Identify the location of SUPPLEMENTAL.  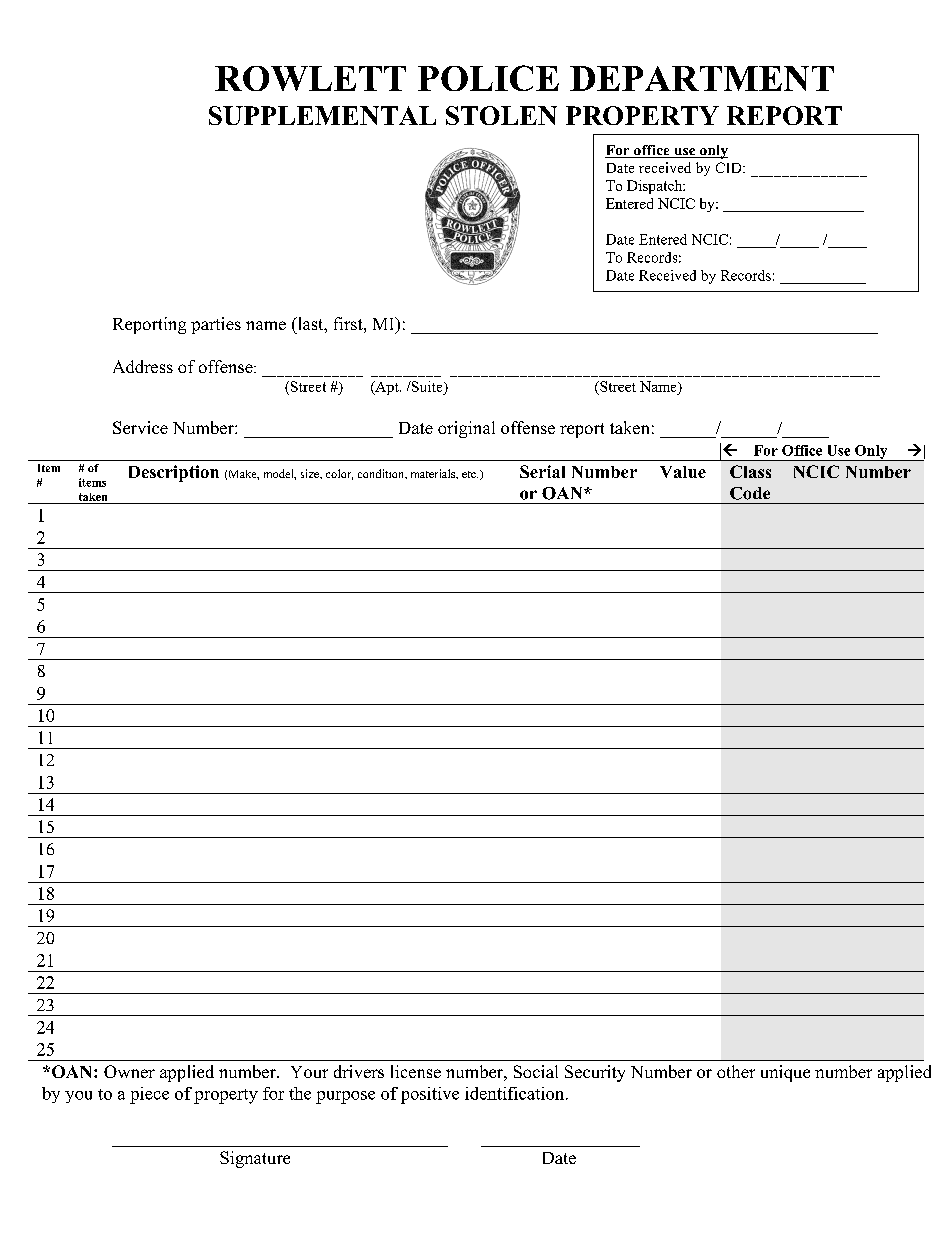
(322, 115).
